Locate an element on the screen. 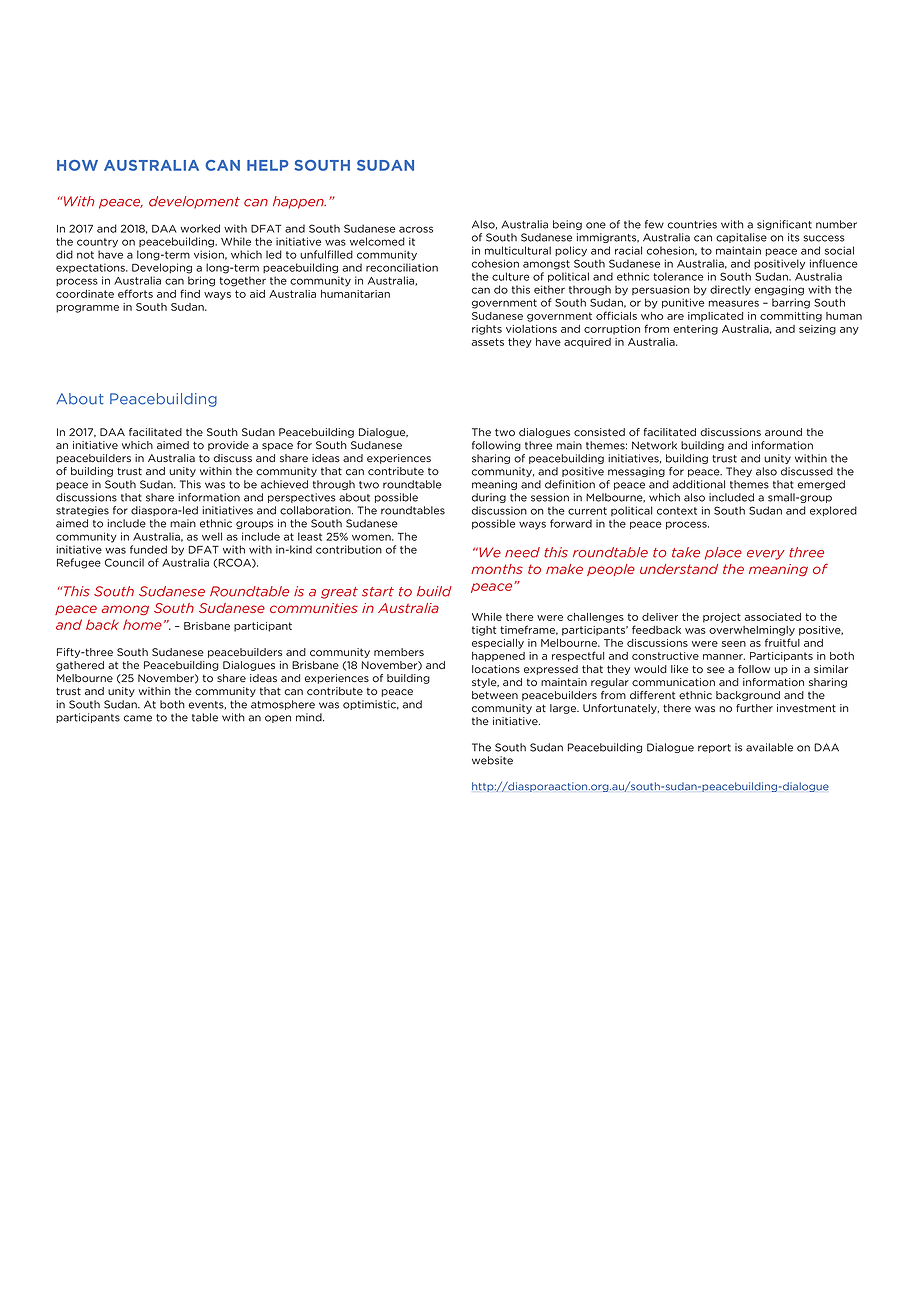  across is located at coordinates (416, 229).
